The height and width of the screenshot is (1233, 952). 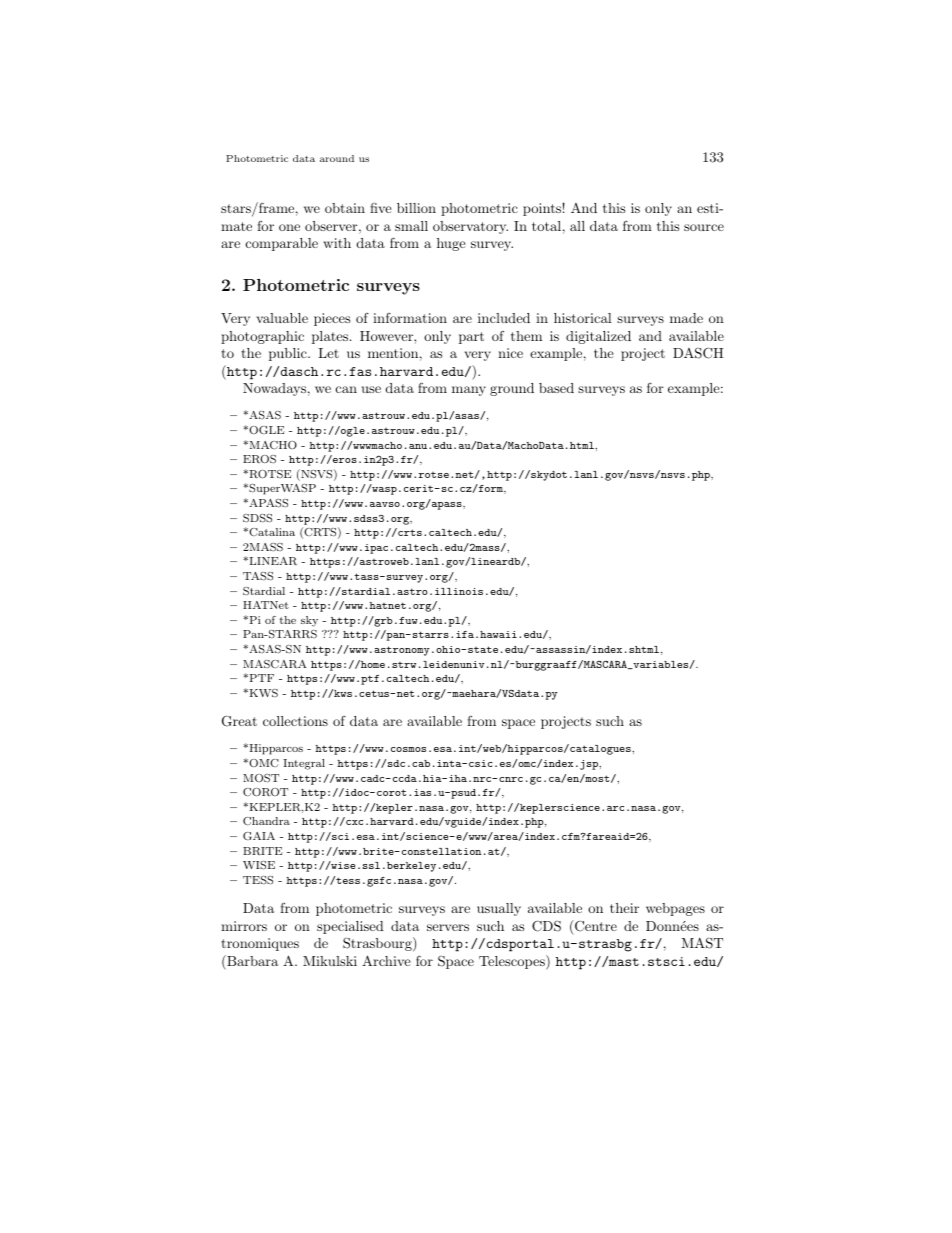 What do you see at coordinates (470, 227) in the screenshot?
I see `observatory` at bounding box center [470, 227].
